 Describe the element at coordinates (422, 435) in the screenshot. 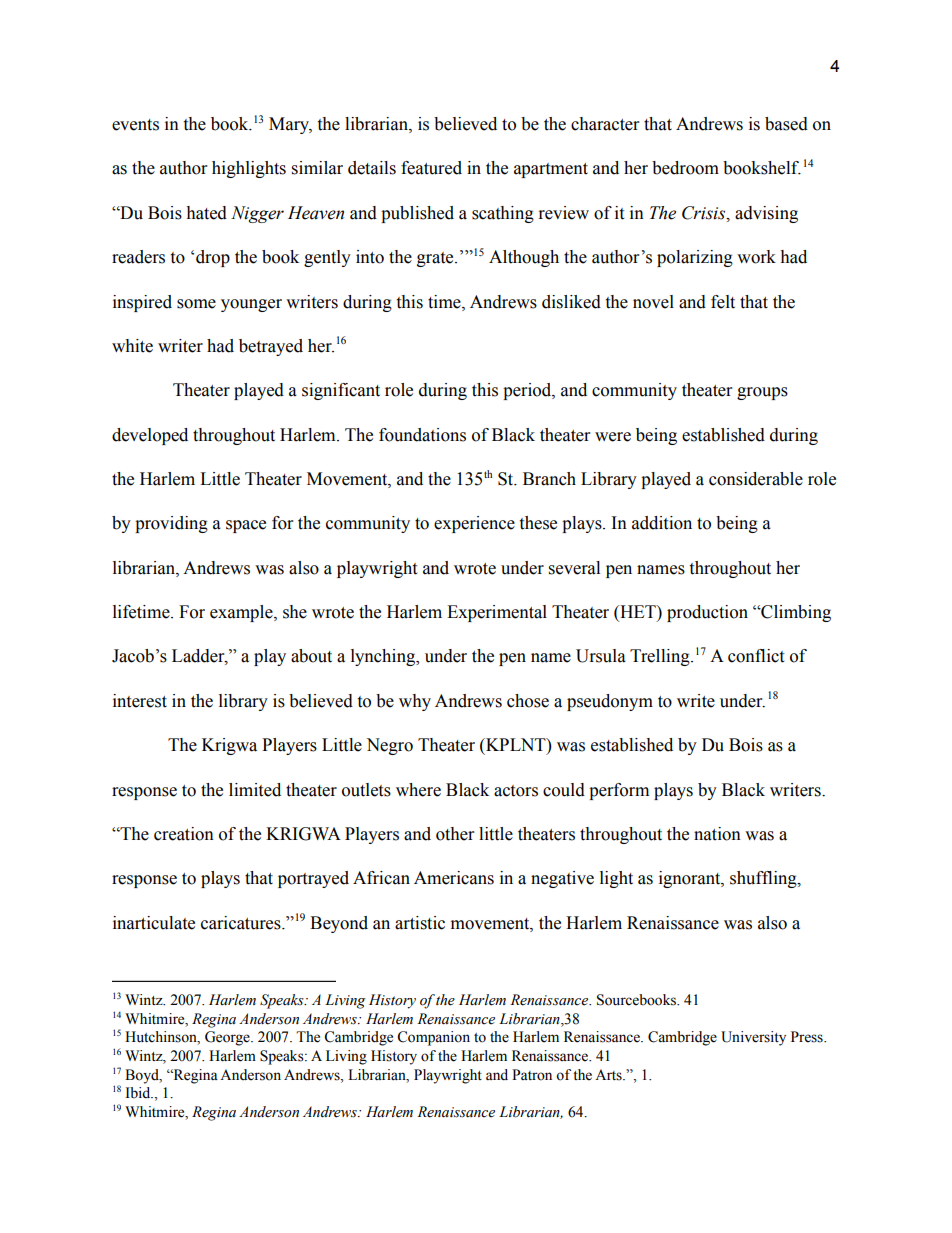

I see `foundations` at that location.
